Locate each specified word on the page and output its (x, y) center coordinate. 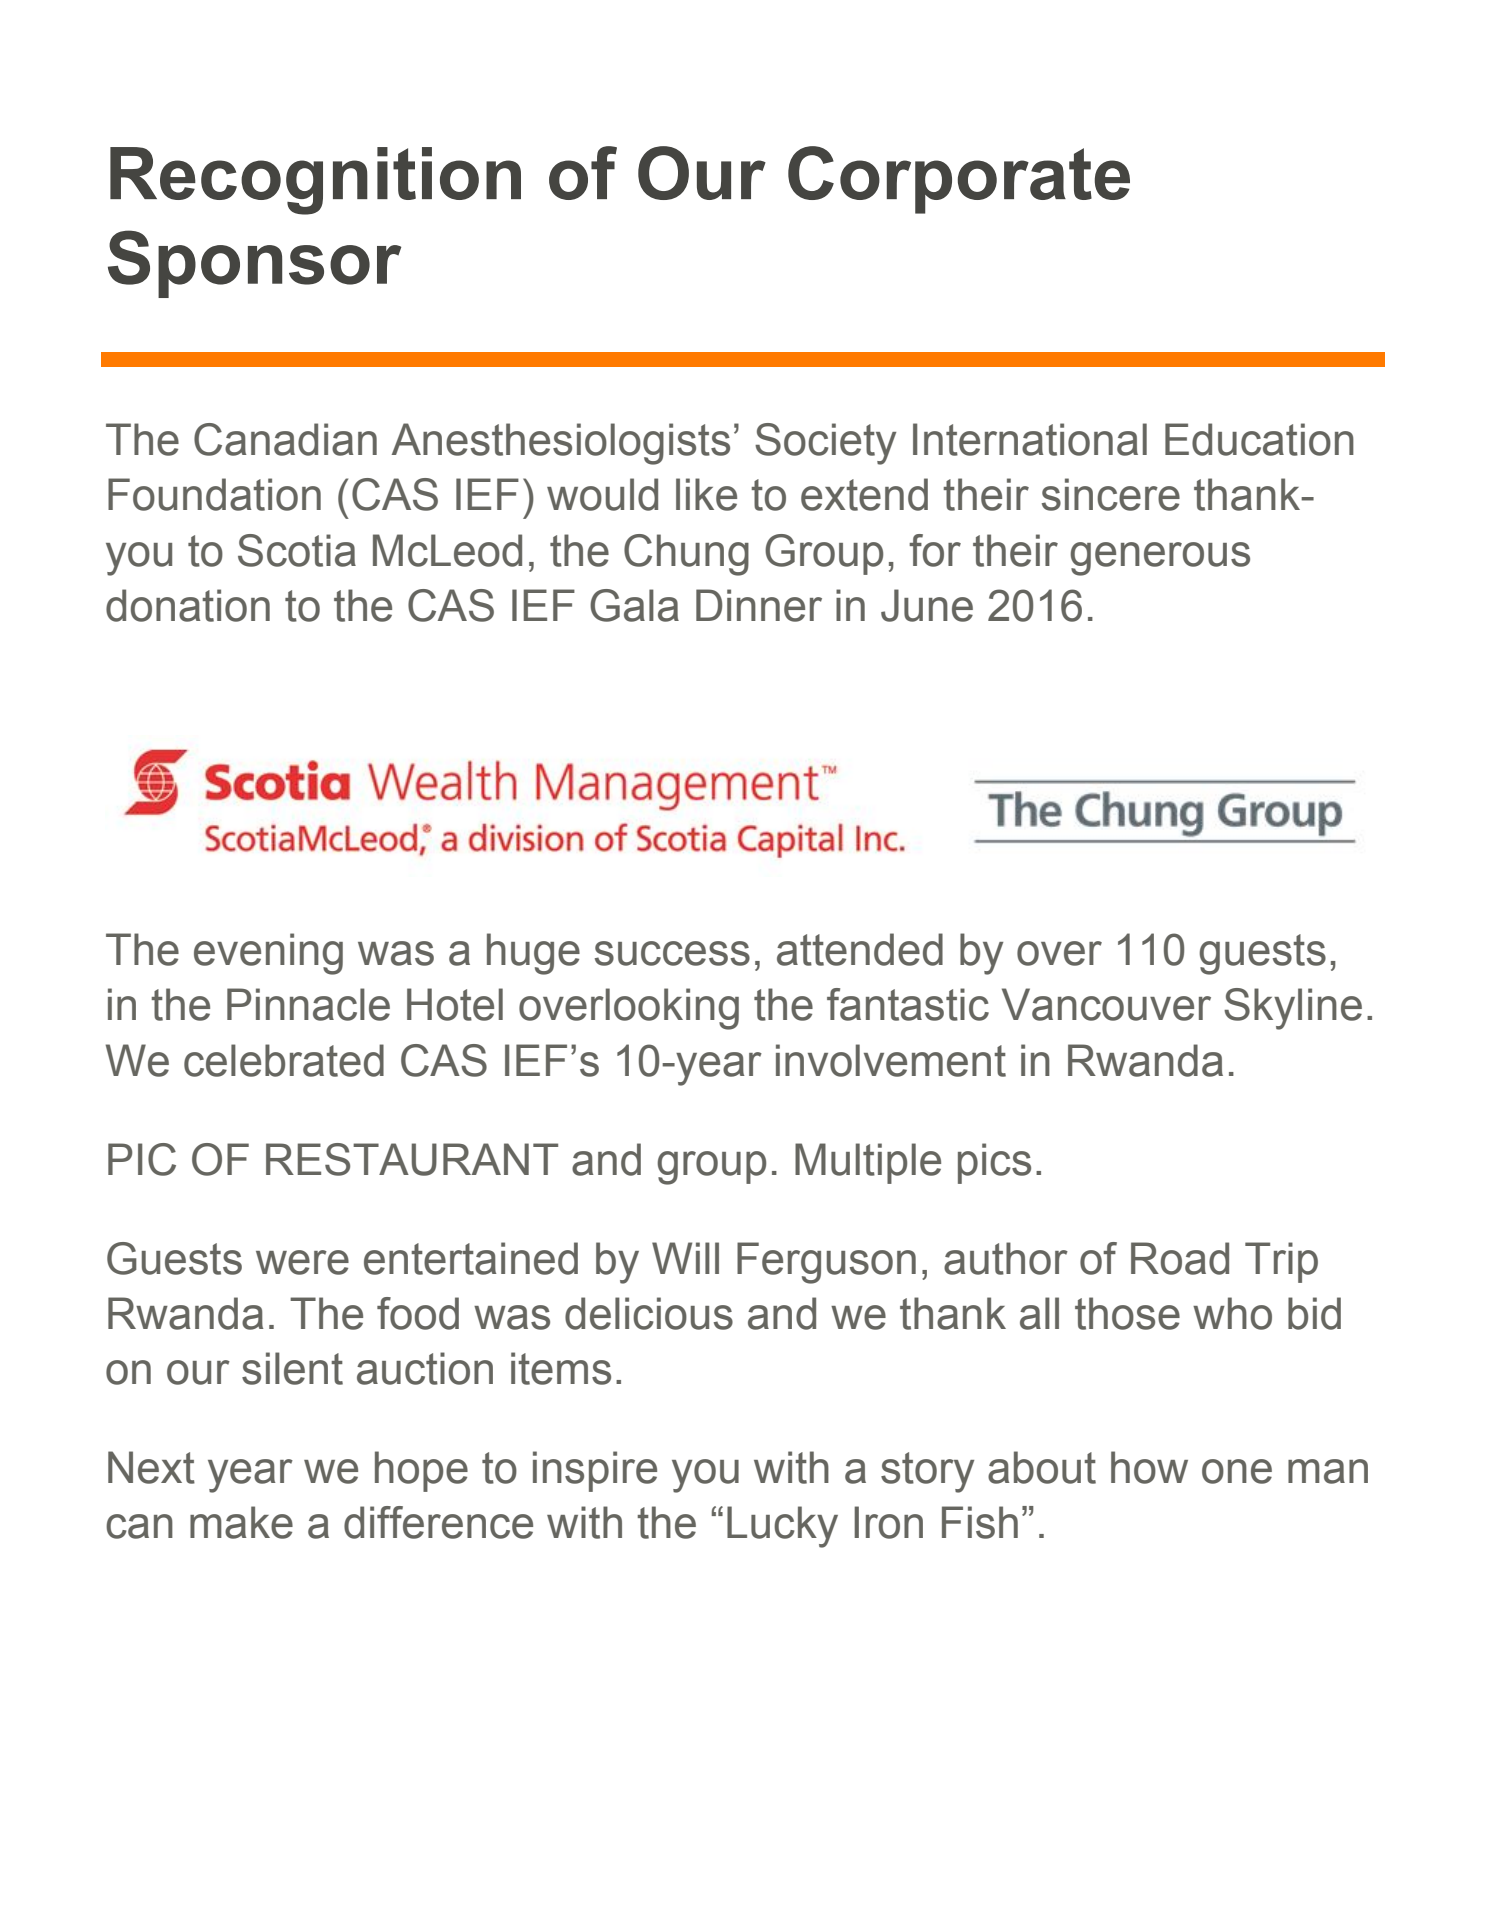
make (241, 1522)
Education (1259, 439)
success (672, 953)
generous (1160, 559)
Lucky (782, 1527)
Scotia (297, 550)
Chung (686, 555)
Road (1180, 1258)
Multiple (868, 1163)
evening (268, 954)
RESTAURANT (412, 1159)
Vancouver (1106, 1004)
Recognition (315, 181)
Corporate (959, 180)
